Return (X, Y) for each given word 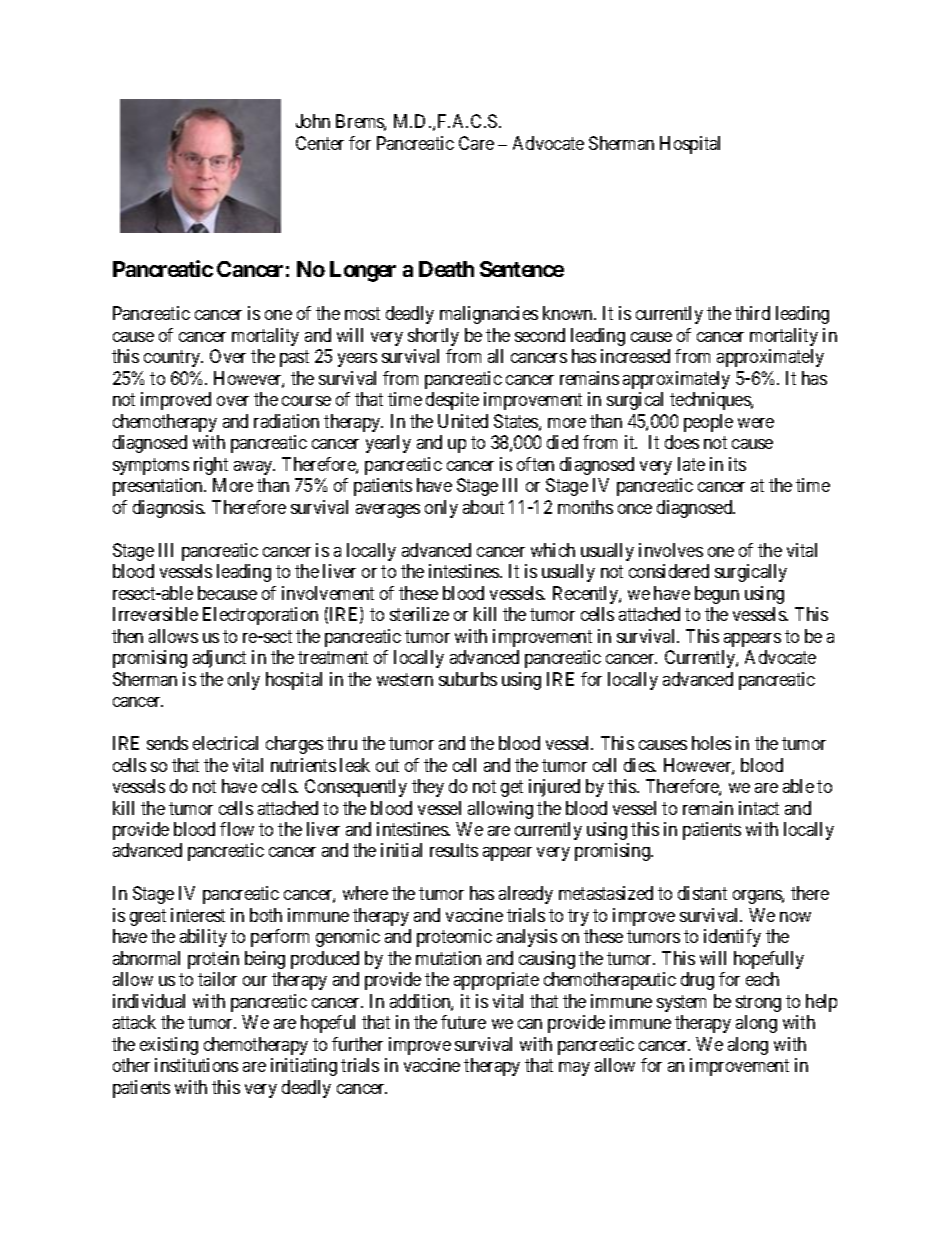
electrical (225, 743)
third (752, 313)
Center (320, 143)
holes (711, 743)
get (512, 788)
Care (476, 143)
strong (758, 1003)
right (211, 466)
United (463, 421)
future (463, 1022)
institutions (196, 1065)
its (737, 464)
